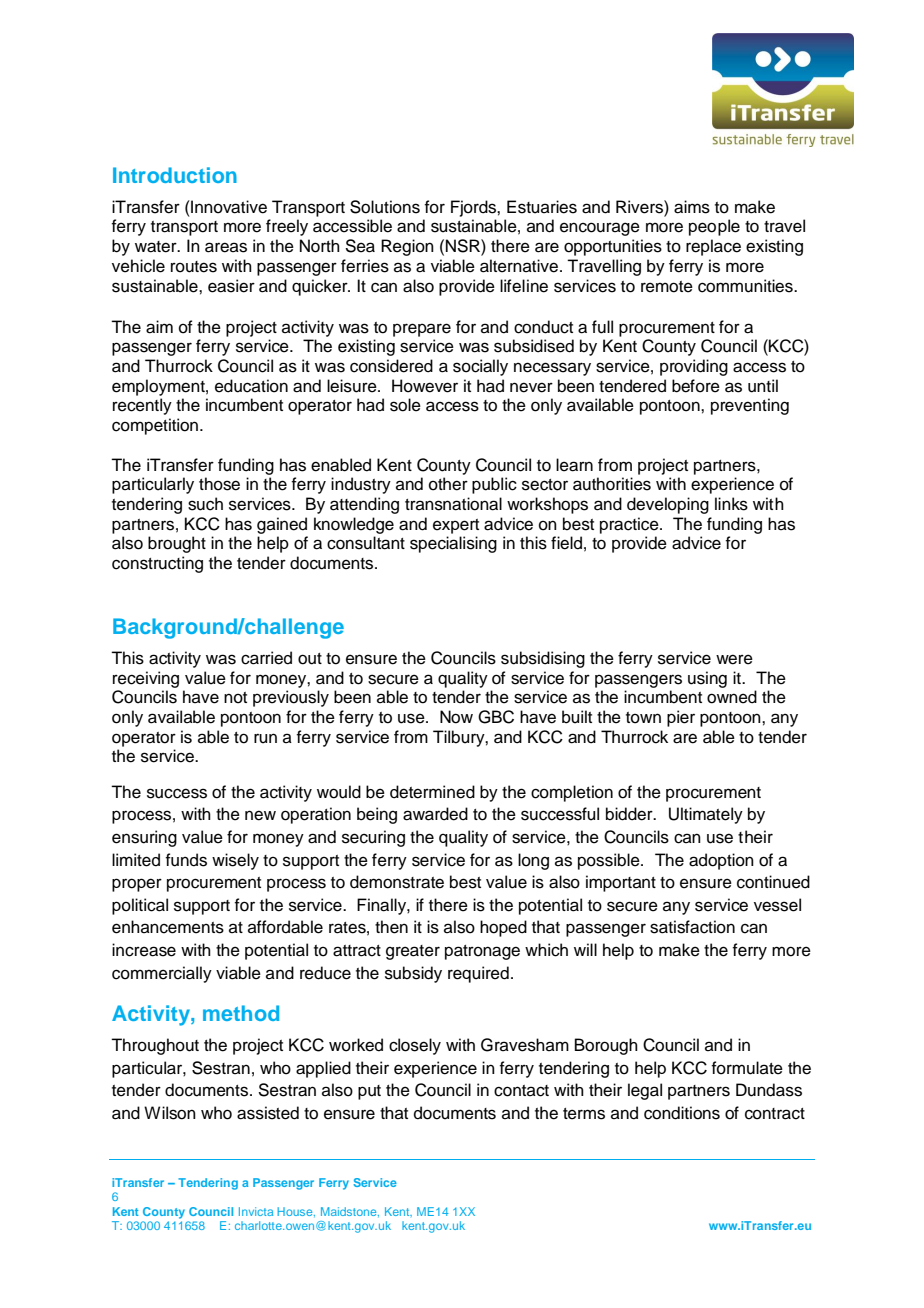 This screenshot has width=924, height=1308. What do you see at coordinates (228, 207) in the screenshot?
I see `Innovative` at bounding box center [228, 207].
